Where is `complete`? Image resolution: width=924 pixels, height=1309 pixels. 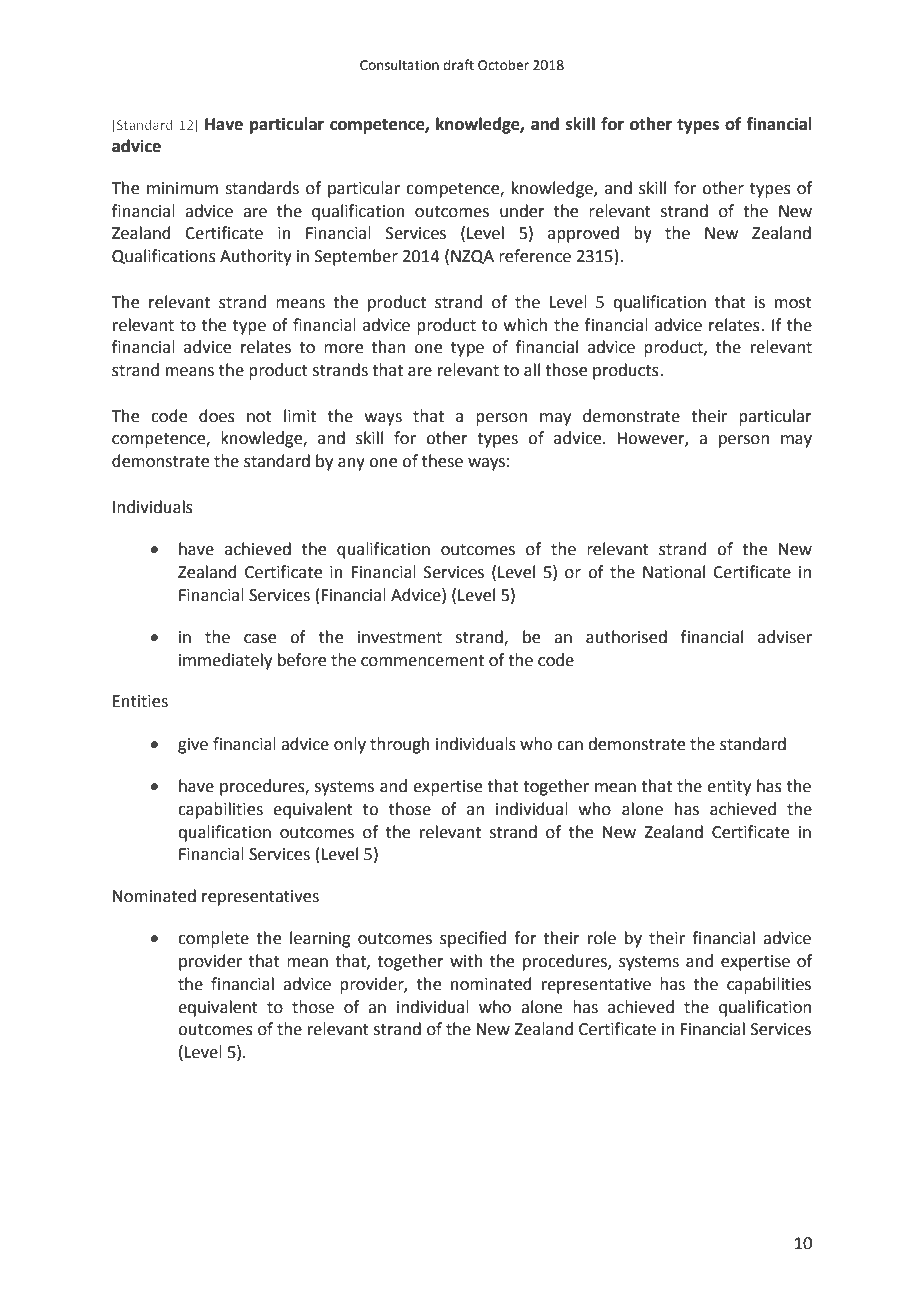
complete is located at coordinates (213, 939).
